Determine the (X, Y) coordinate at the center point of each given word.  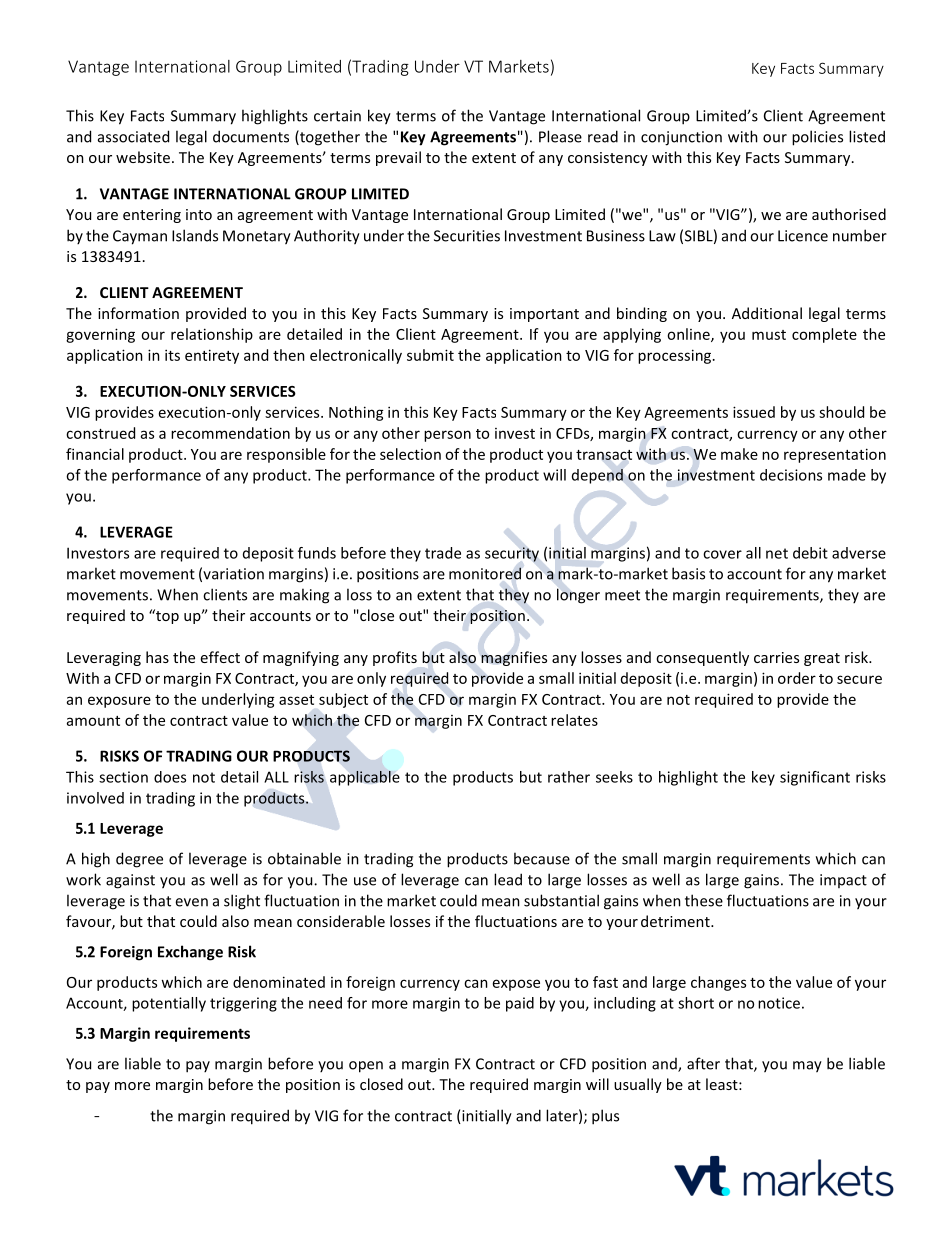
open (366, 1067)
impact (843, 881)
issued (754, 412)
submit (430, 355)
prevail (398, 158)
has (157, 657)
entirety (212, 356)
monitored (485, 573)
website (143, 157)
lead (508, 879)
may (807, 1067)
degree (139, 860)
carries (776, 657)
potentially (169, 1004)
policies (817, 138)
